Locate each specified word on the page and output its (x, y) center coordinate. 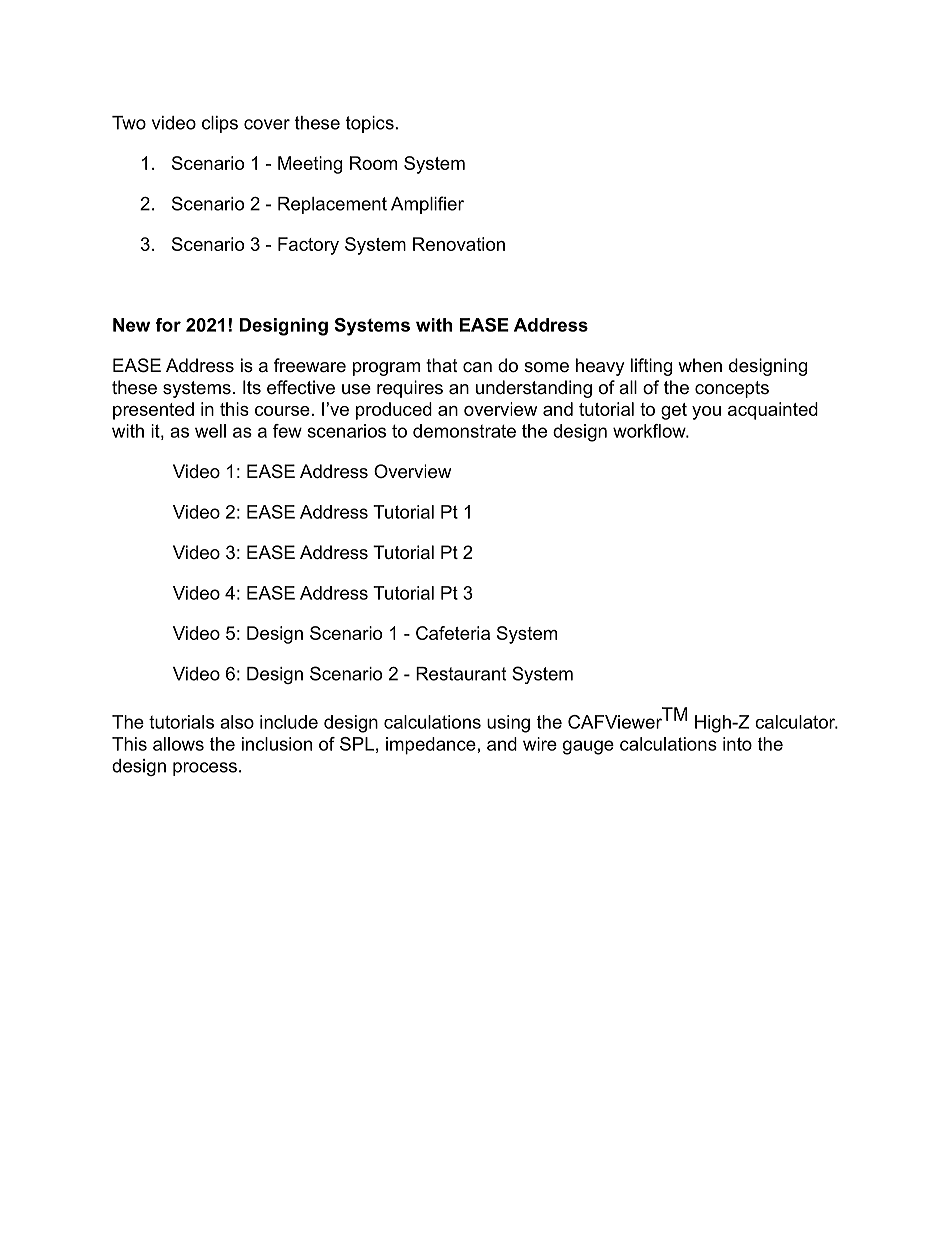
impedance (431, 746)
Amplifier (427, 205)
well (210, 431)
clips (220, 124)
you (706, 413)
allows (178, 744)
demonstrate (464, 431)
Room (373, 163)
